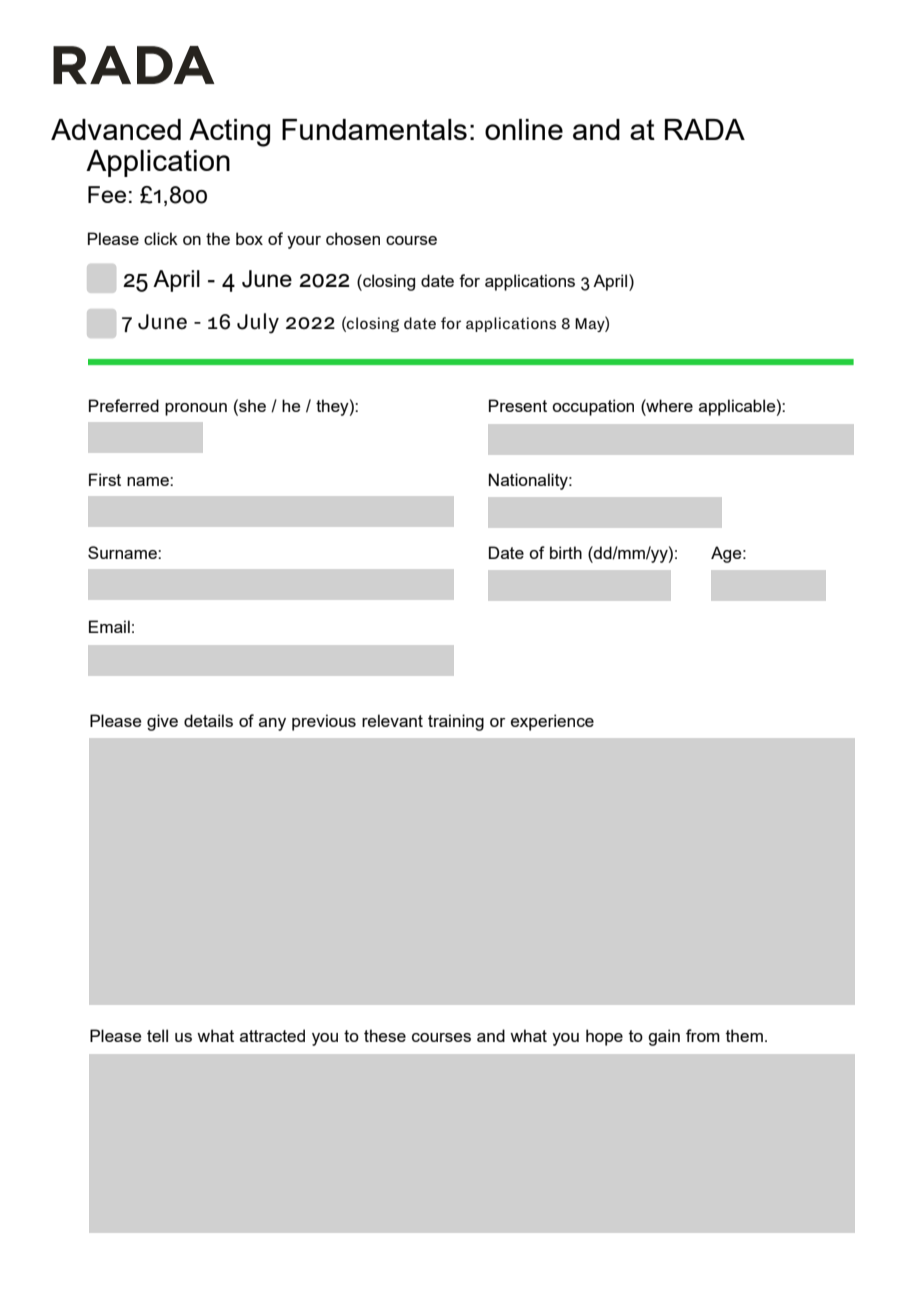 The width and height of the screenshot is (924, 1308). I want to click on these, so click(385, 1035).
